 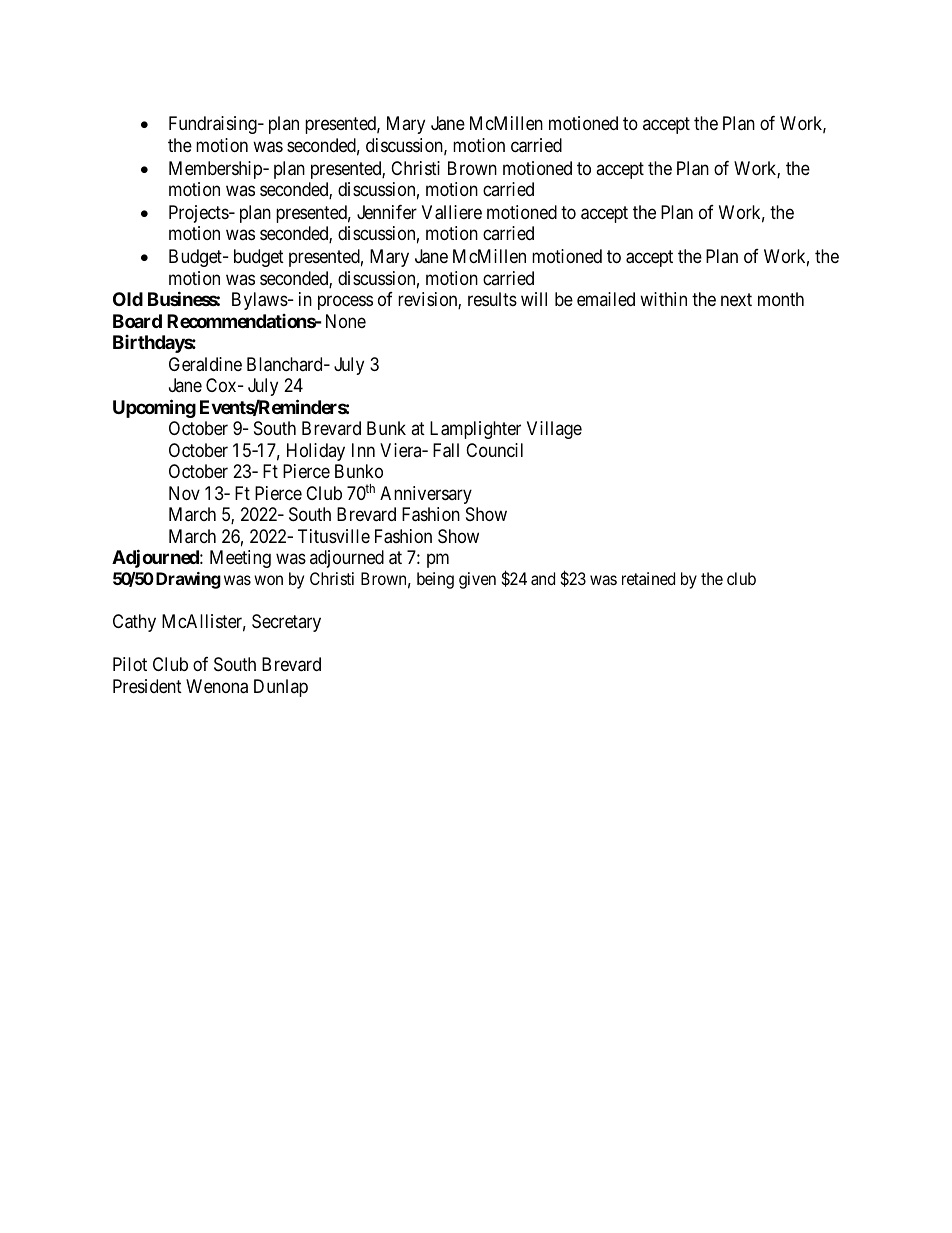 I want to click on President, so click(x=147, y=686).
